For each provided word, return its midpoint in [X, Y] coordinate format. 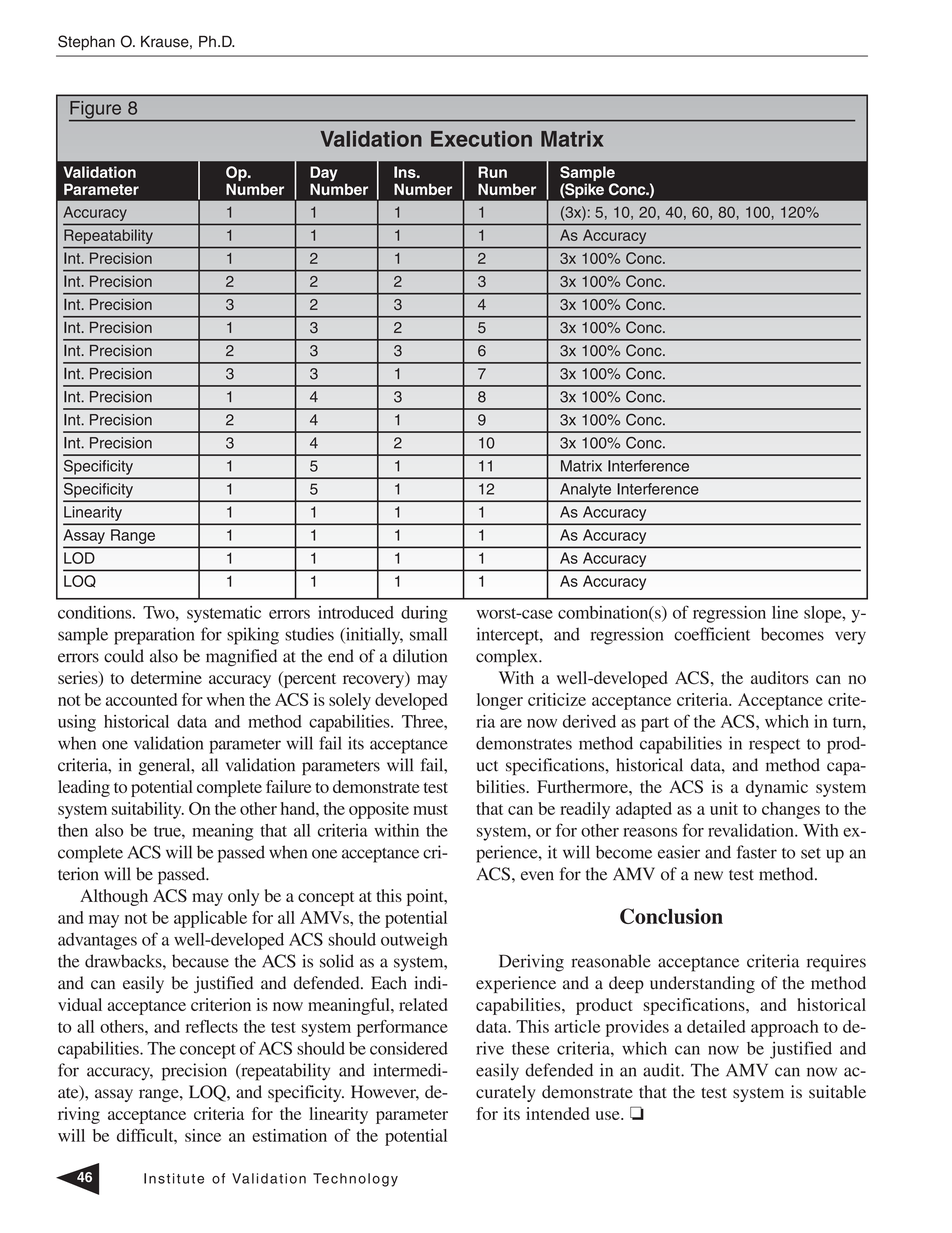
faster [757, 852]
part [655, 724]
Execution [481, 139]
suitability [148, 810]
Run [492, 172]
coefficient [712, 634]
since [203, 1135]
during [424, 614]
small [428, 634]
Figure [96, 111]
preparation [154, 636]
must [430, 809]
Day [323, 175]
